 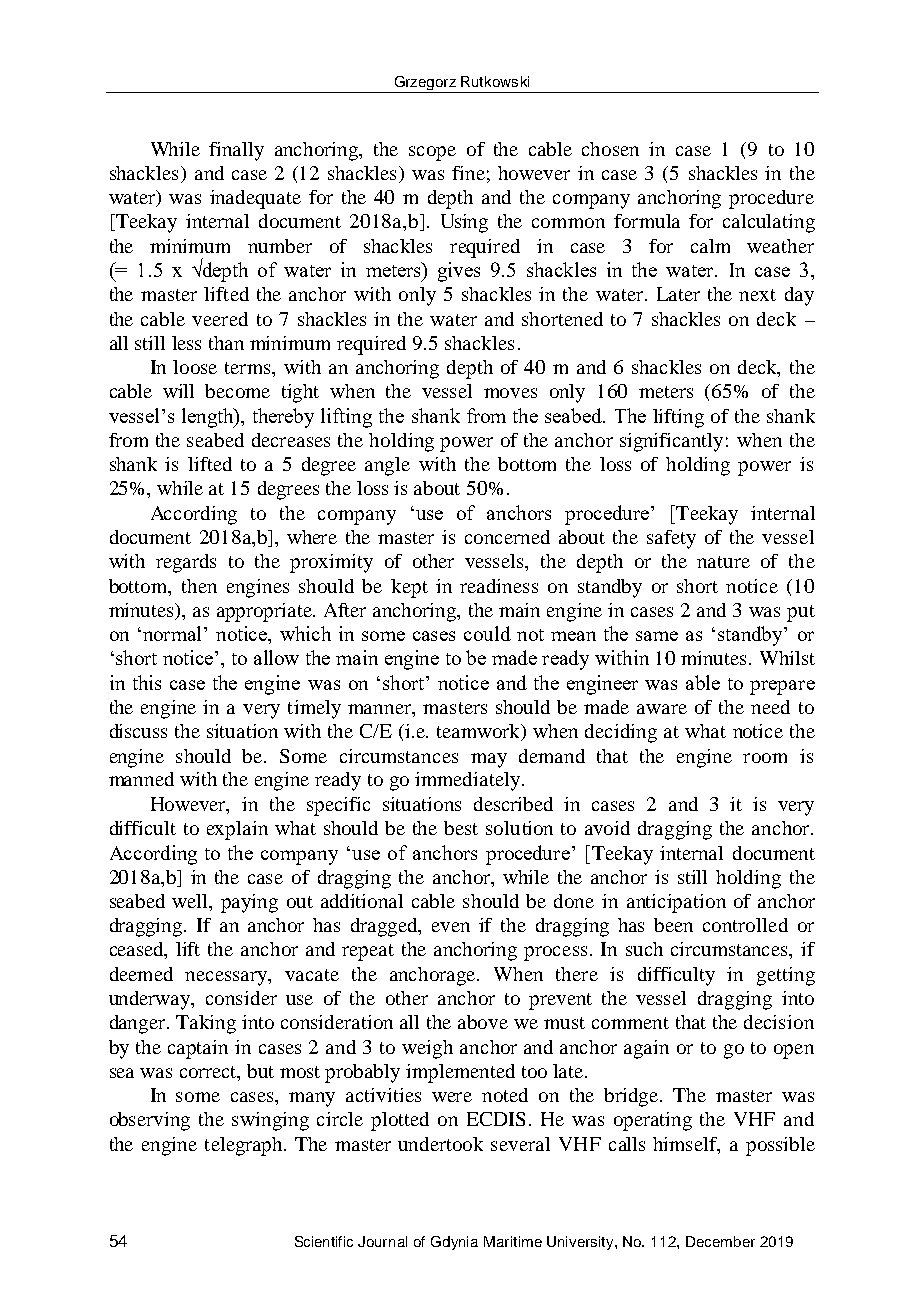 I want to click on normal, so click(x=174, y=633).
